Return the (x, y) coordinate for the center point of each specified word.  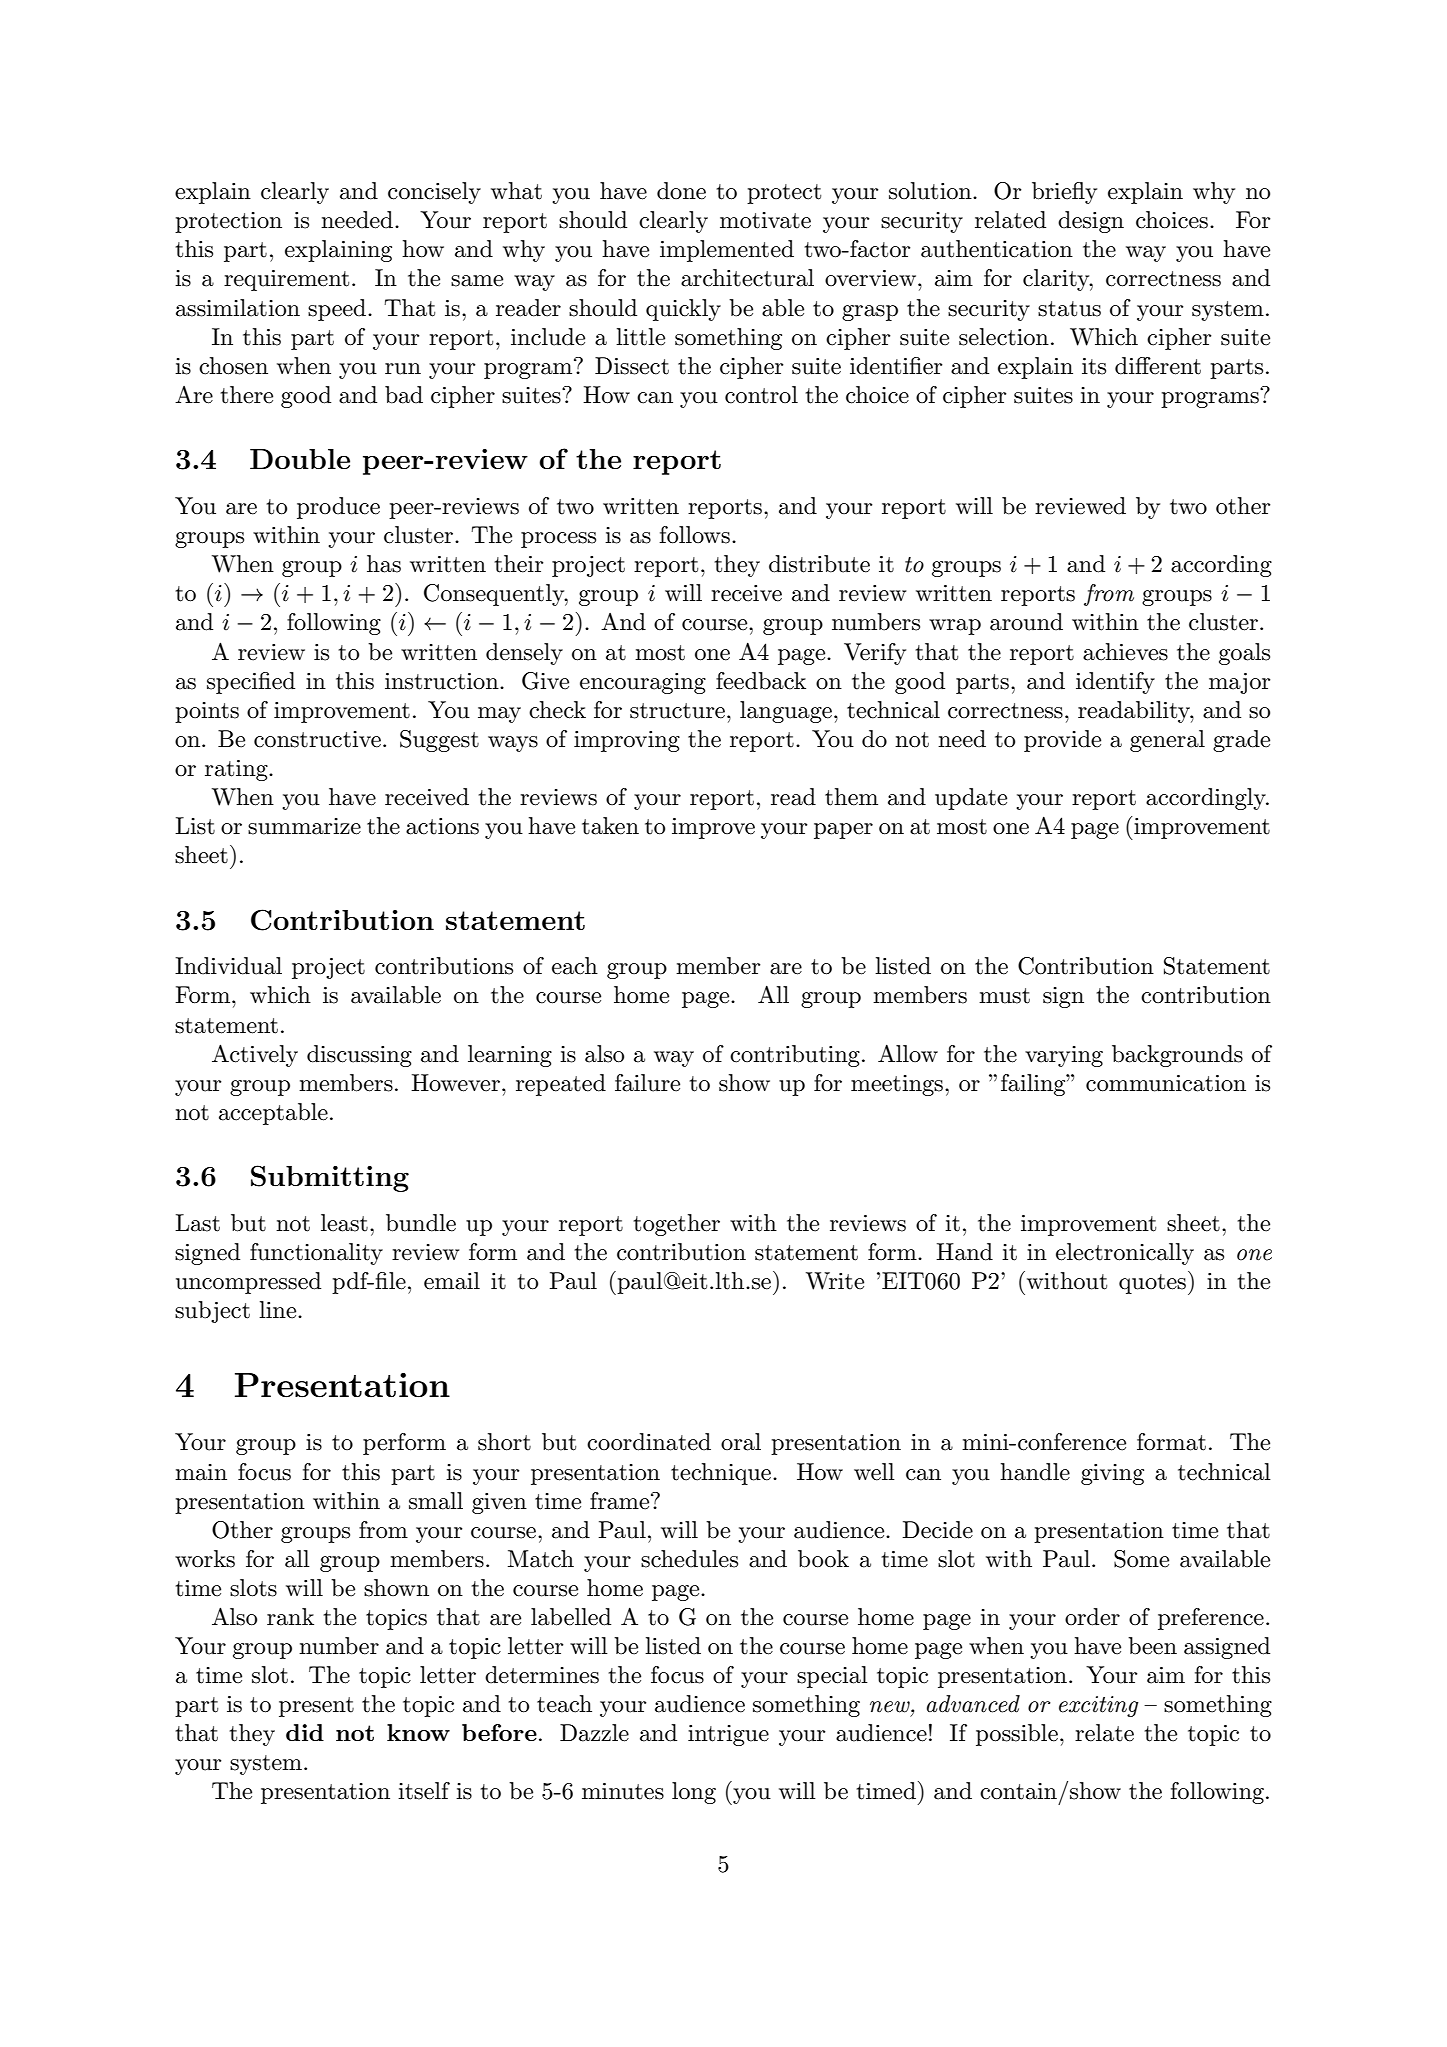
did (305, 1732)
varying (1064, 1056)
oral (741, 1442)
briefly (1064, 193)
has (384, 564)
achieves (1125, 652)
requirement (286, 280)
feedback (761, 681)
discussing (359, 1056)
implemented (727, 251)
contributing (795, 1056)
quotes (1152, 1284)
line (279, 1310)
